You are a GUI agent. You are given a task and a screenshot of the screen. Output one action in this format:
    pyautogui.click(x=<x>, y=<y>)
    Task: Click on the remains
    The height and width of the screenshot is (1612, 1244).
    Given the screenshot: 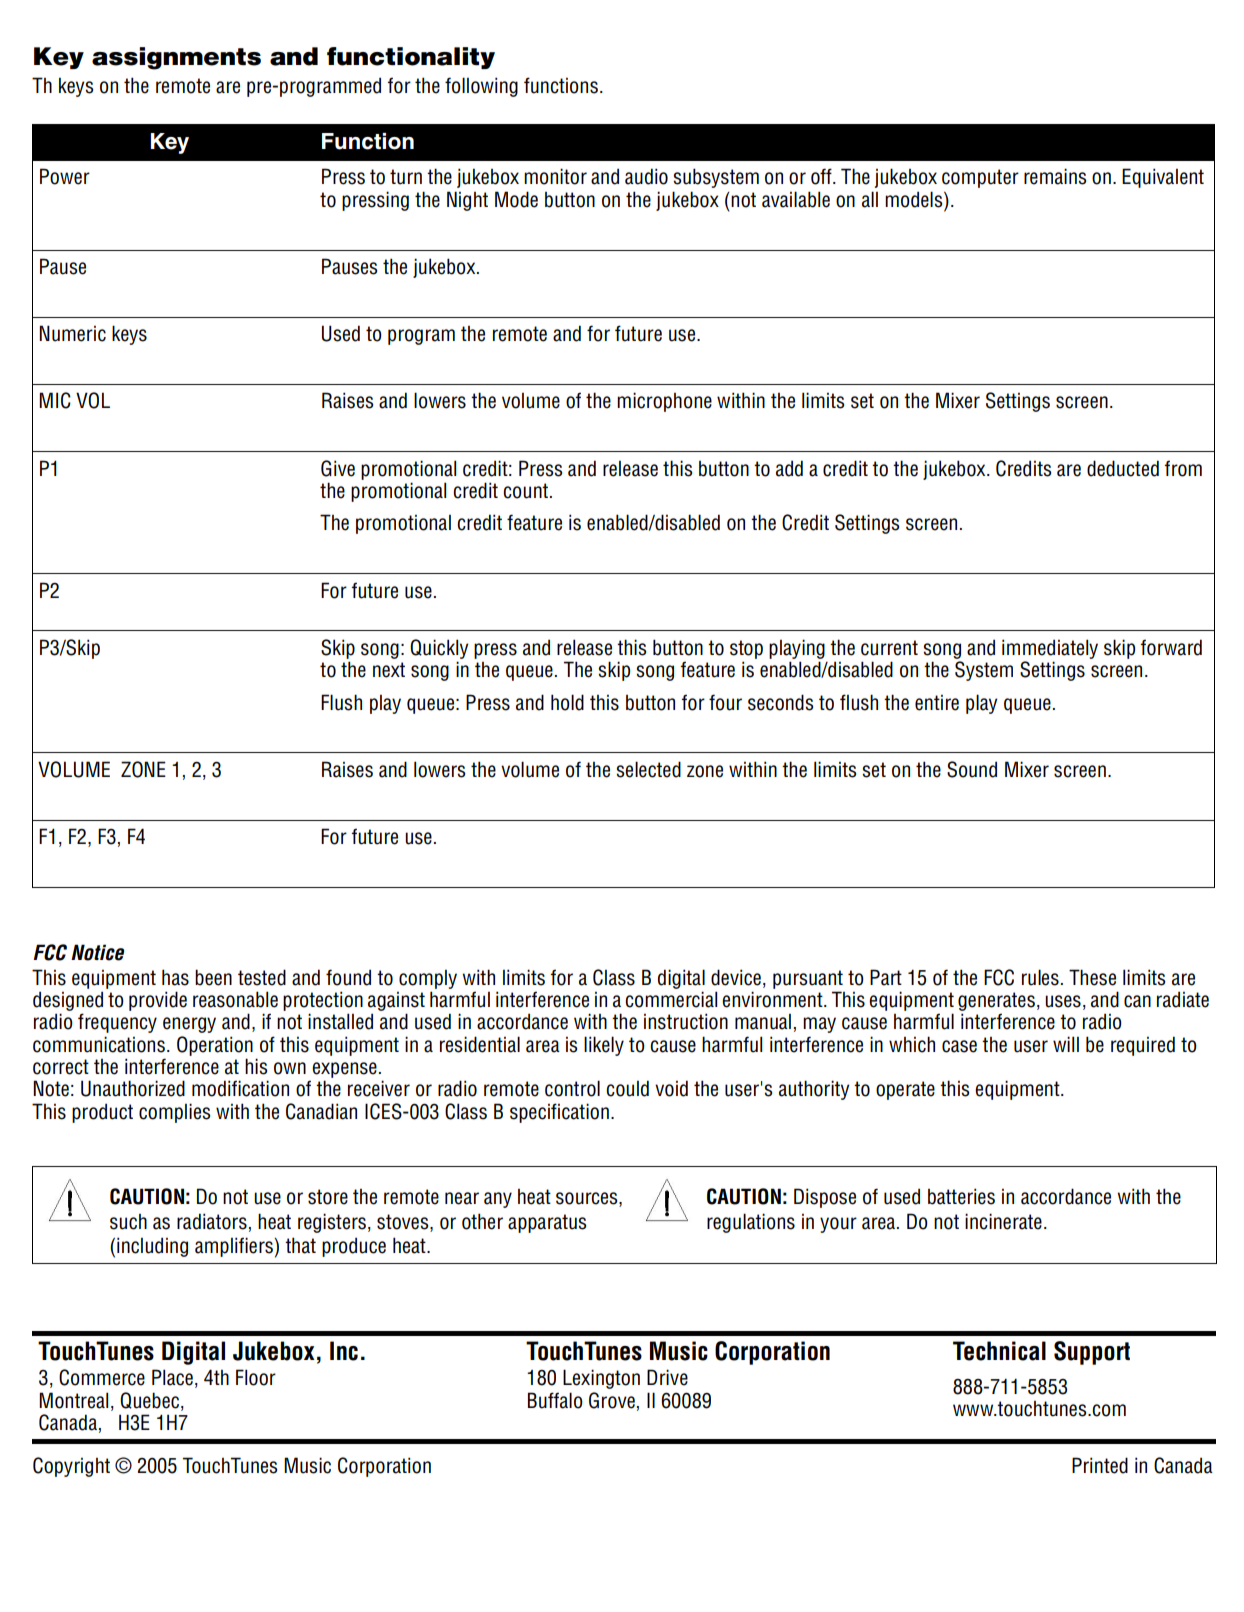 What is the action you would take?
    pyautogui.click(x=1055, y=176)
